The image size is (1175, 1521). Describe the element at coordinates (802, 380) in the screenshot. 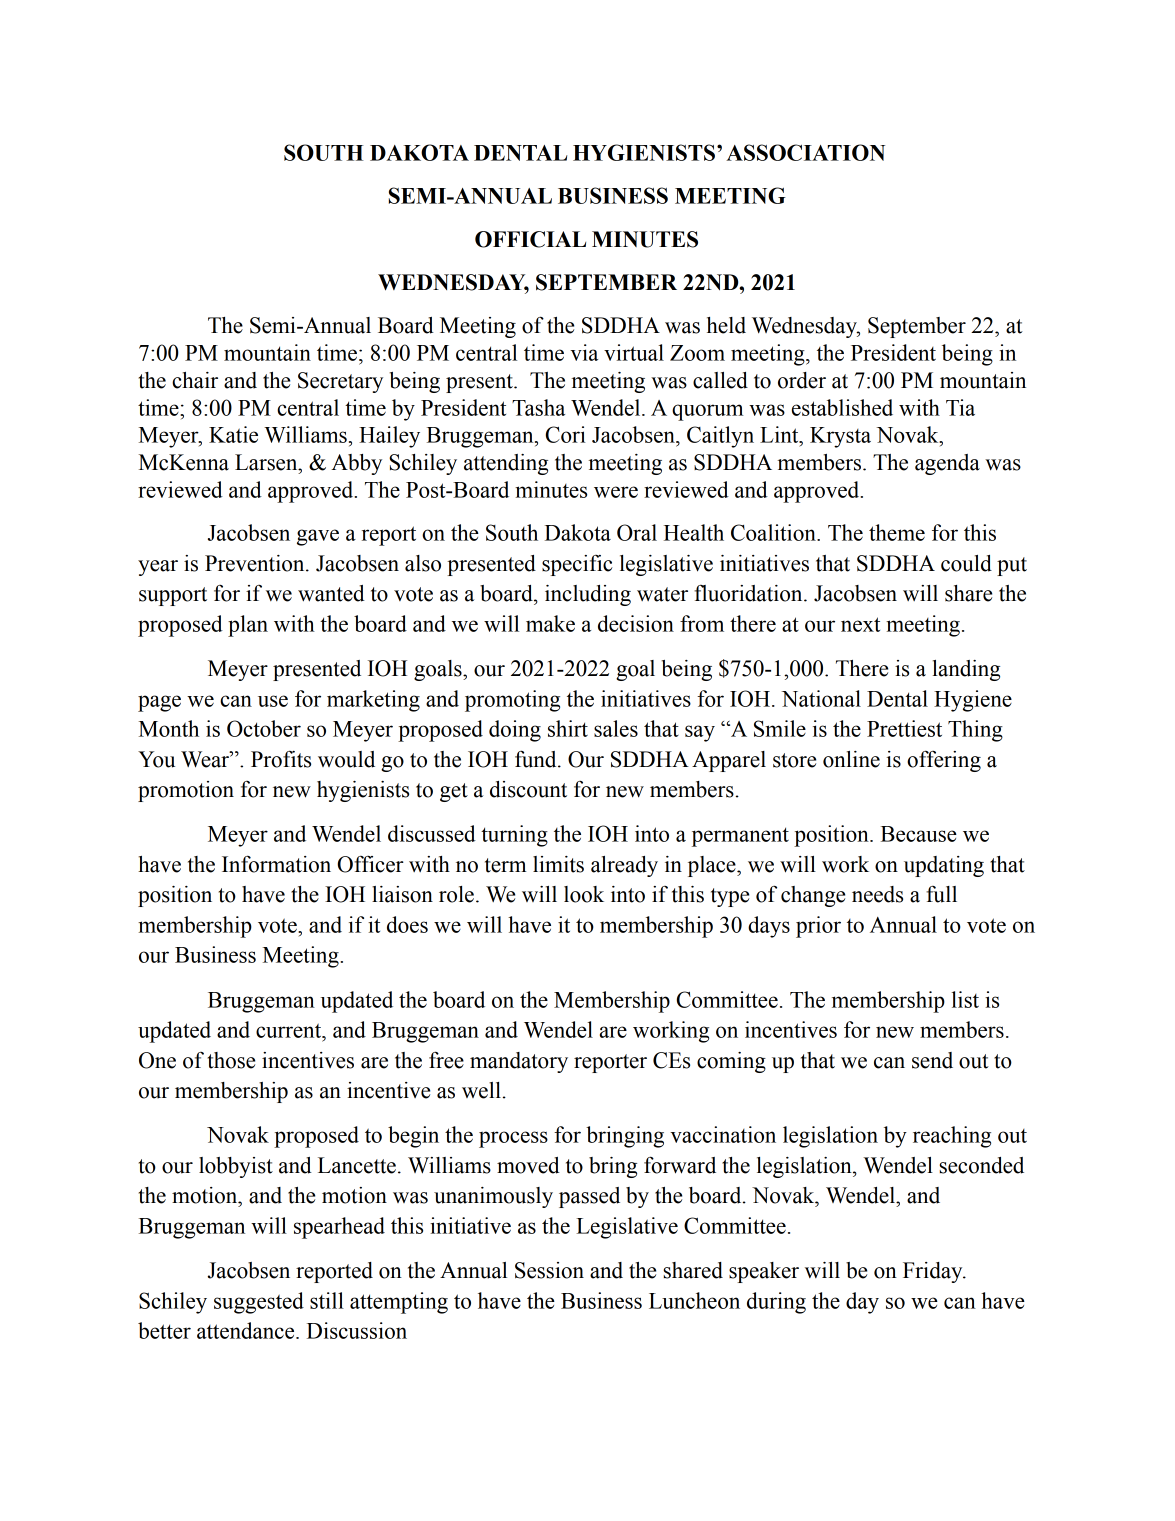

I see `order` at that location.
